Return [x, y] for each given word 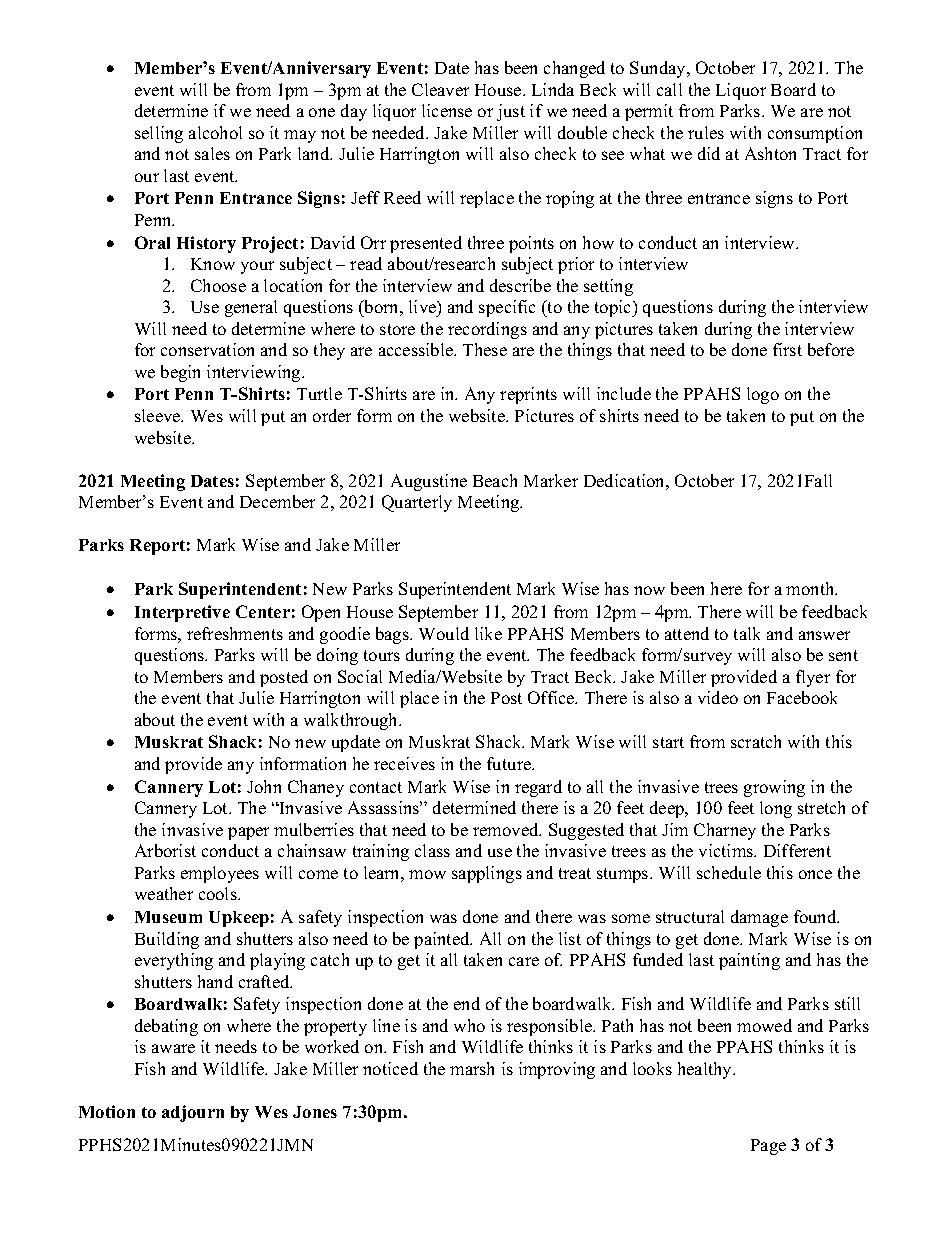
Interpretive [182, 613]
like [488, 633]
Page [768, 1147]
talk [747, 633]
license [447, 110]
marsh [472, 1068]
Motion [107, 1111]
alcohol [215, 132]
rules [706, 132]
